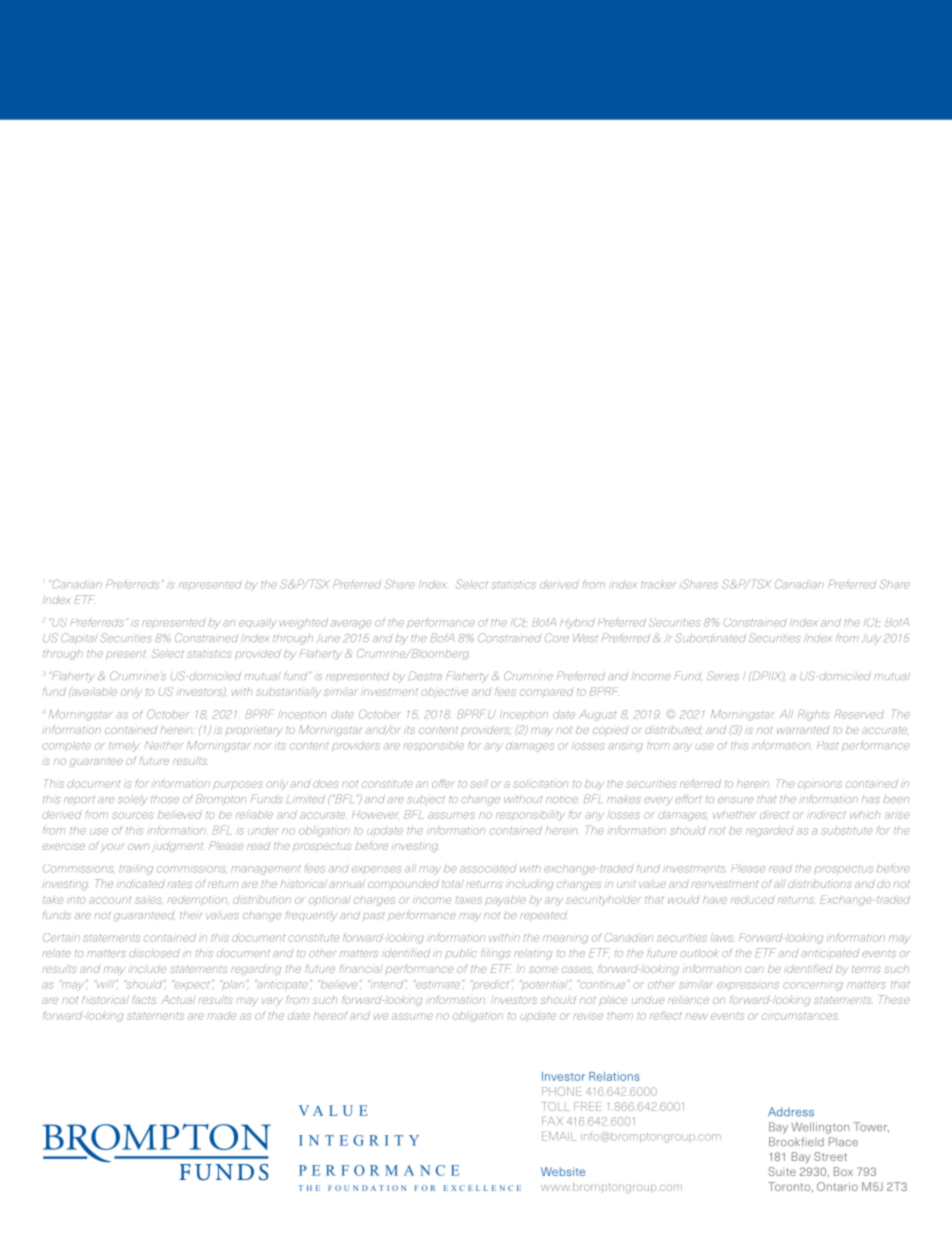 This page has width=952, height=1233. Describe the element at coordinates (577, 623) in the page. I see `Hybrid` at that location.
